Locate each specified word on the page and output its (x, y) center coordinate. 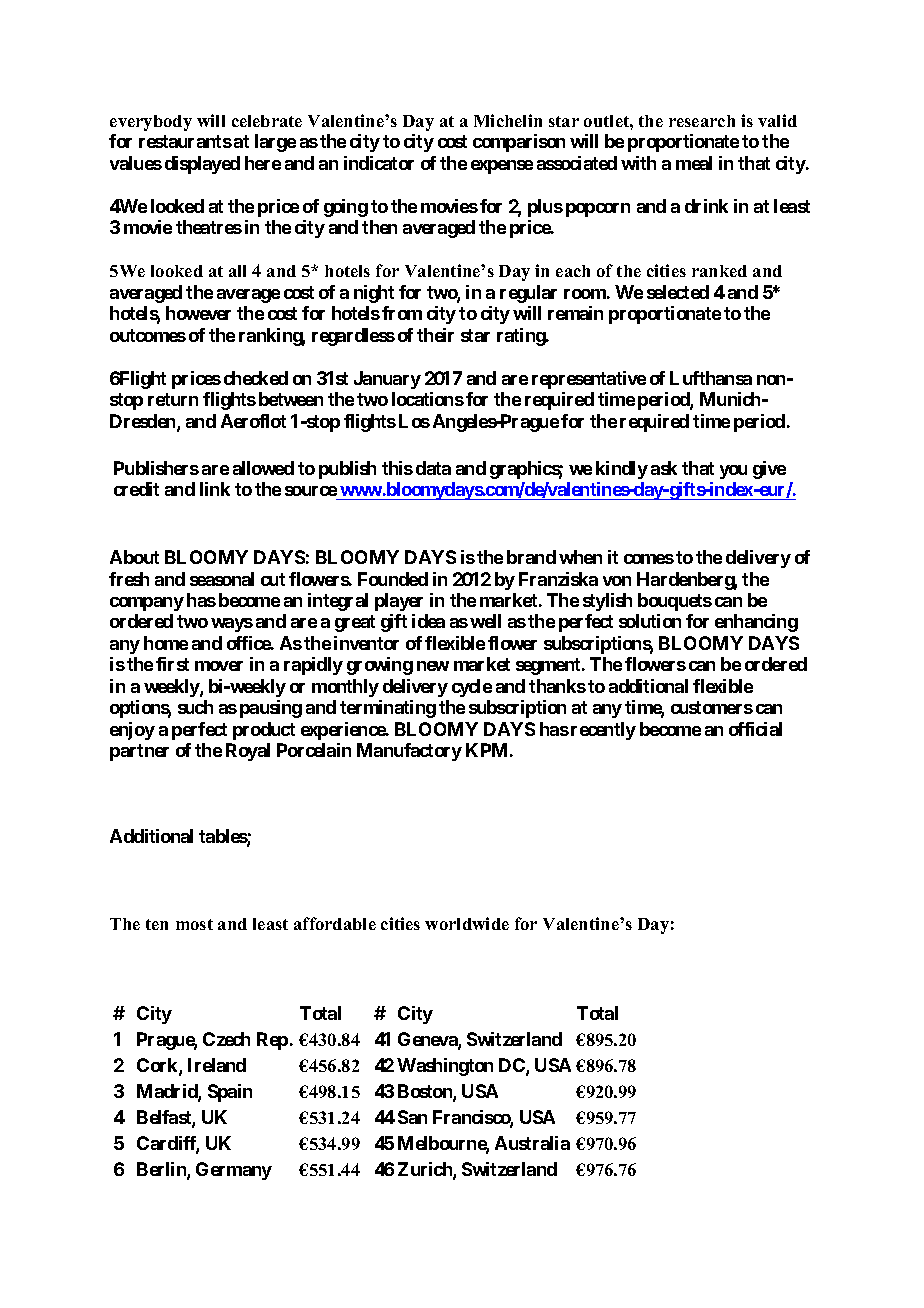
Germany (234, 1171)
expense (502, 167)
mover (219, 666)
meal (694, 163)
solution (650, 621)
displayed (202, 165)
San (412, 1117)
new (433, 666)
